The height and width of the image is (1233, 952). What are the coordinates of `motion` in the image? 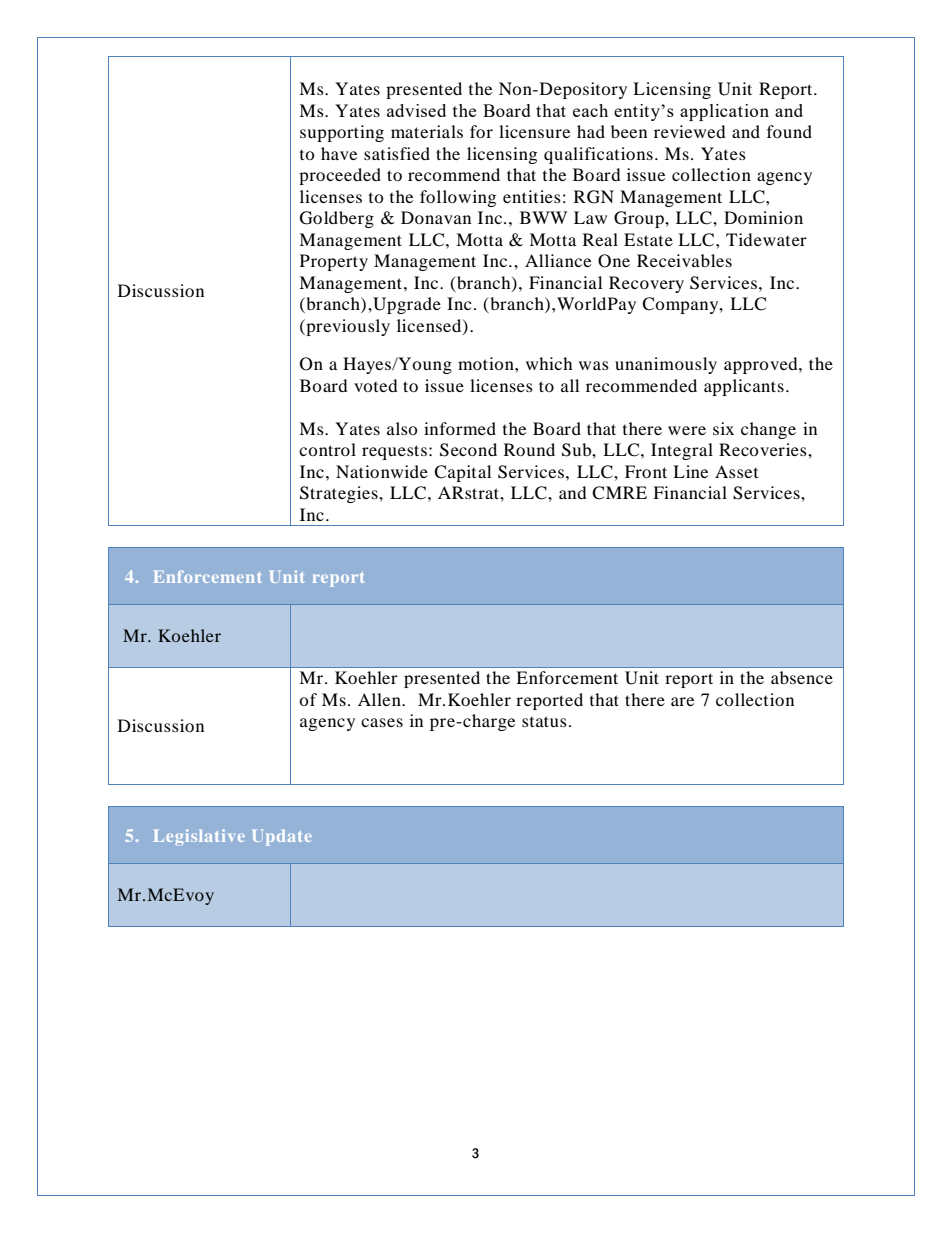 It's located at (487, 363).
